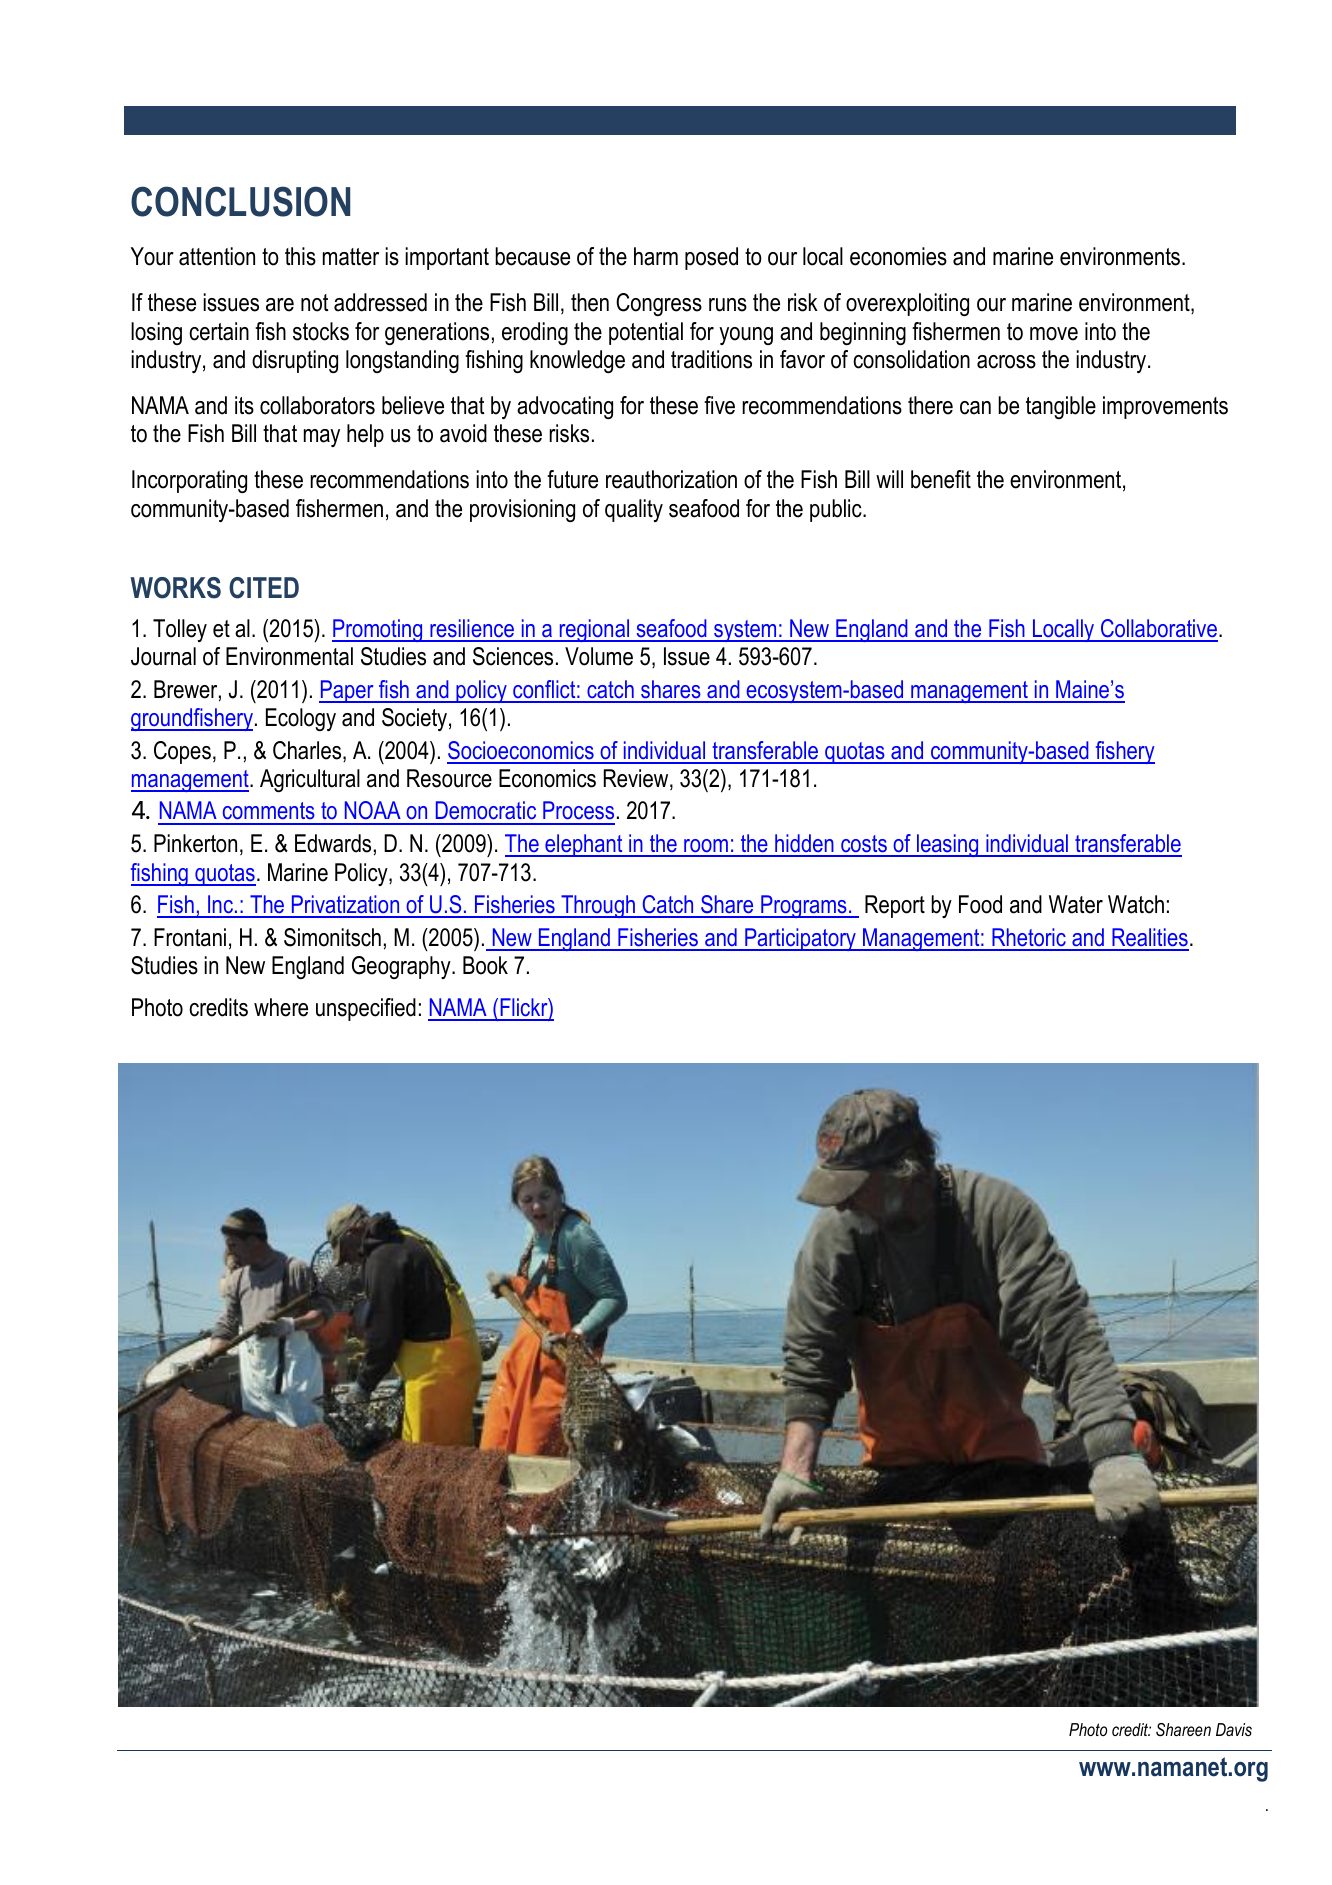 The height and width of the screenshot is (1885, 1332). I want to click on move, so click(1054, 334).
